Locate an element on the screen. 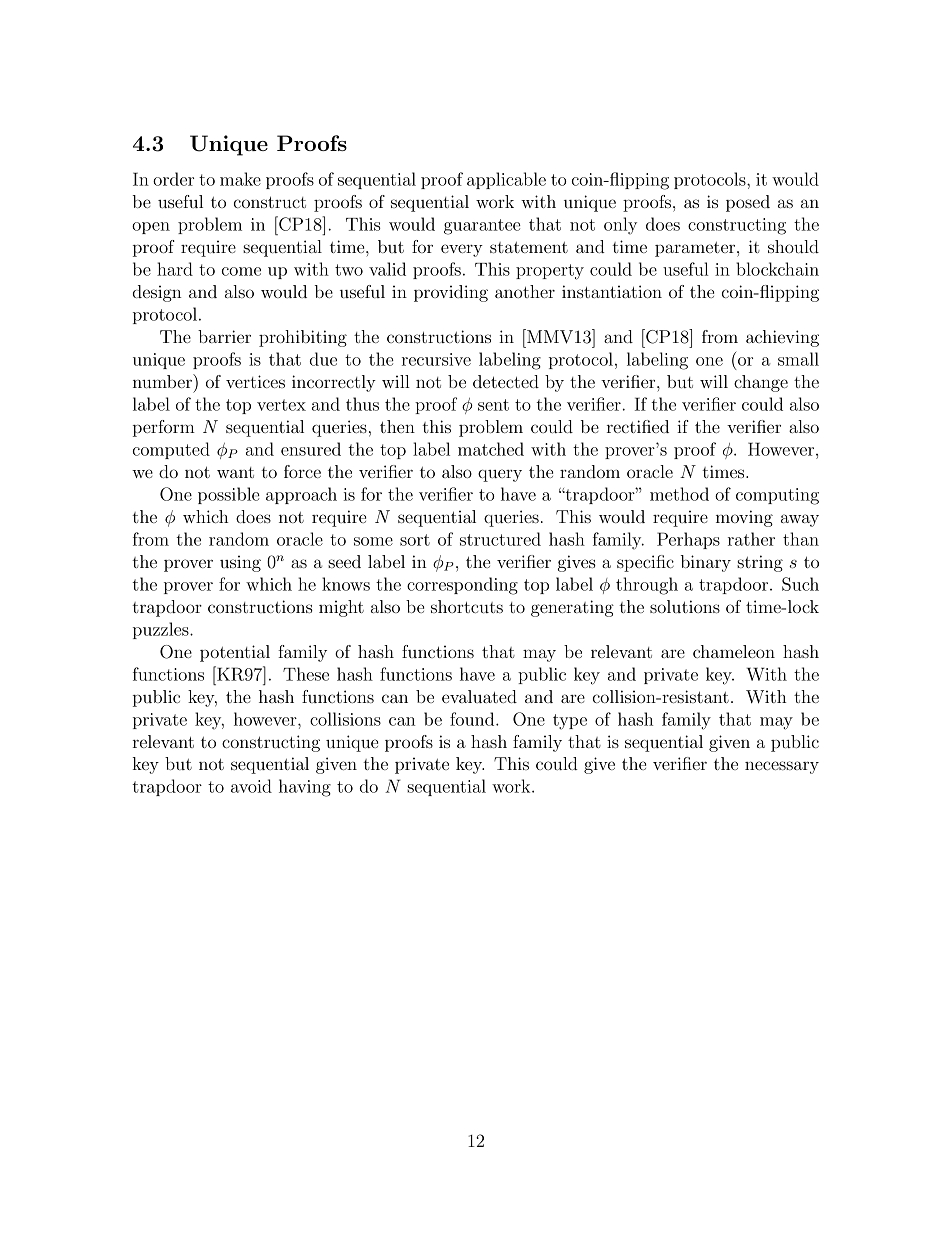 The image size is (952, 1233). posed is located at coordinates (748, 203).
